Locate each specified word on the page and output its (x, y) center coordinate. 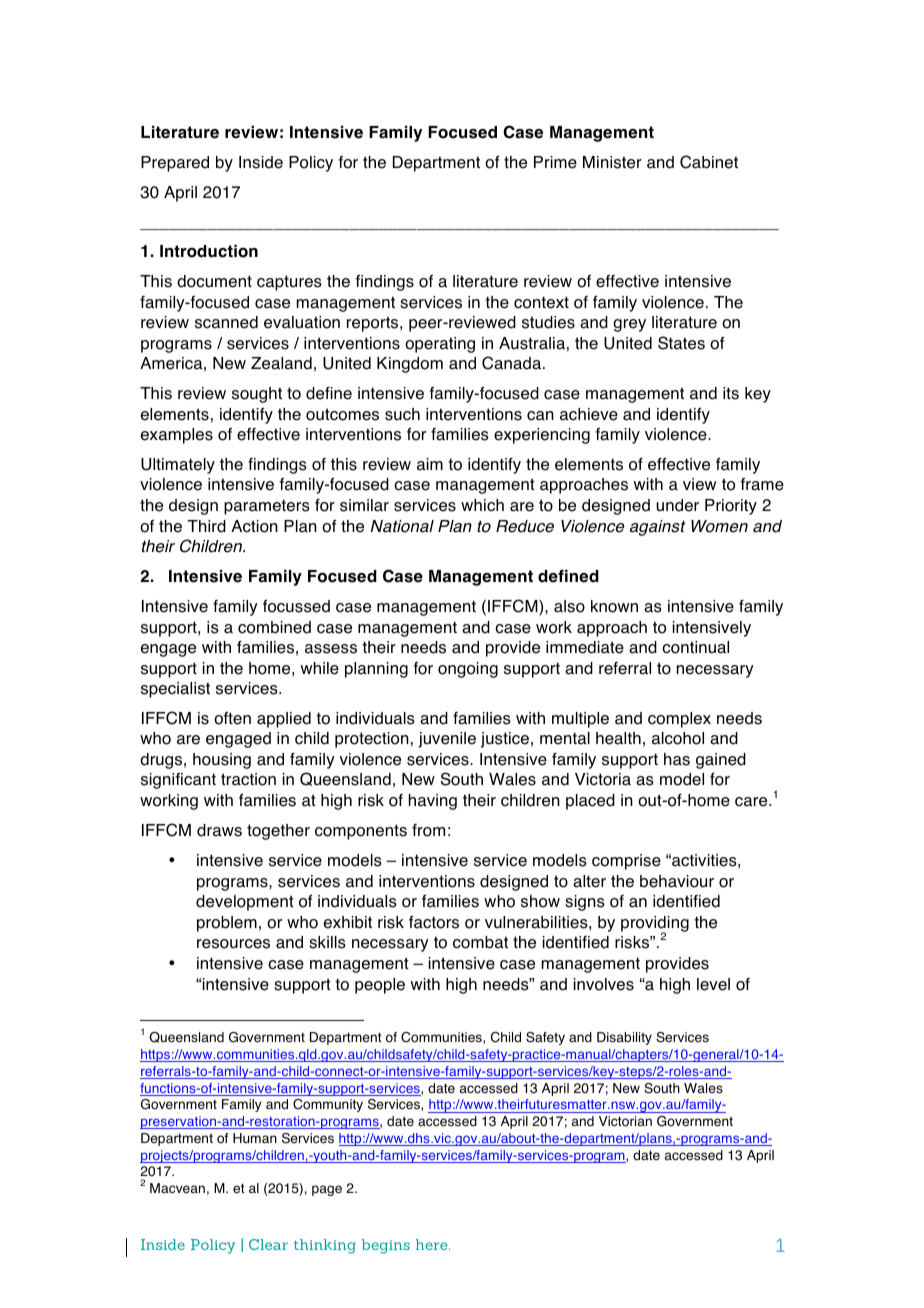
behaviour (677, 881)
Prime (555, 162)
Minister (612, 162)
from (428, 830)
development (245, 903)
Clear (268, 1244)
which (482, 505)
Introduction (209, 251)
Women (719, 526)
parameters (267, 507)
